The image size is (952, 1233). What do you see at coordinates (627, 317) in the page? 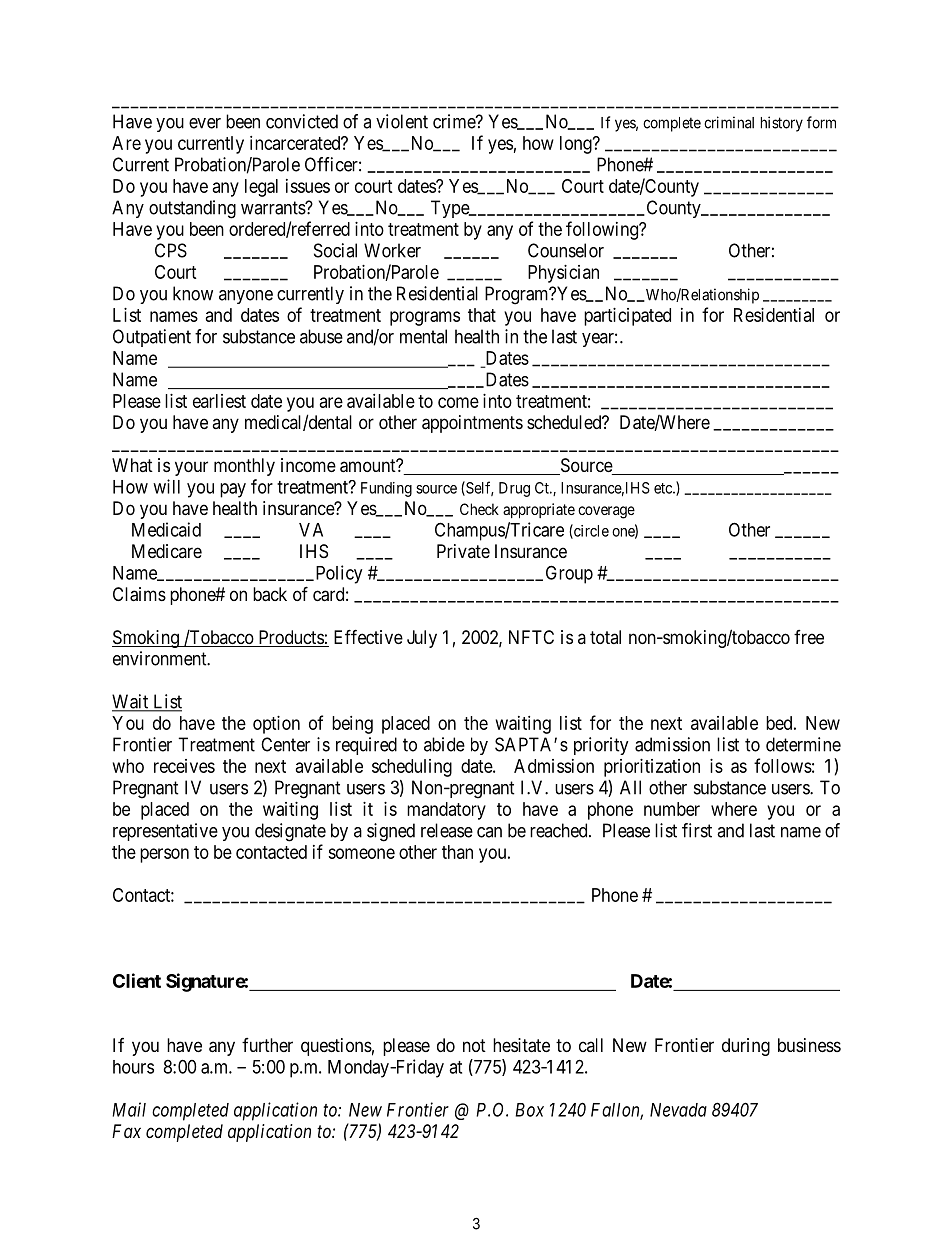
I see `participated` at bounding box center [627, 317].
